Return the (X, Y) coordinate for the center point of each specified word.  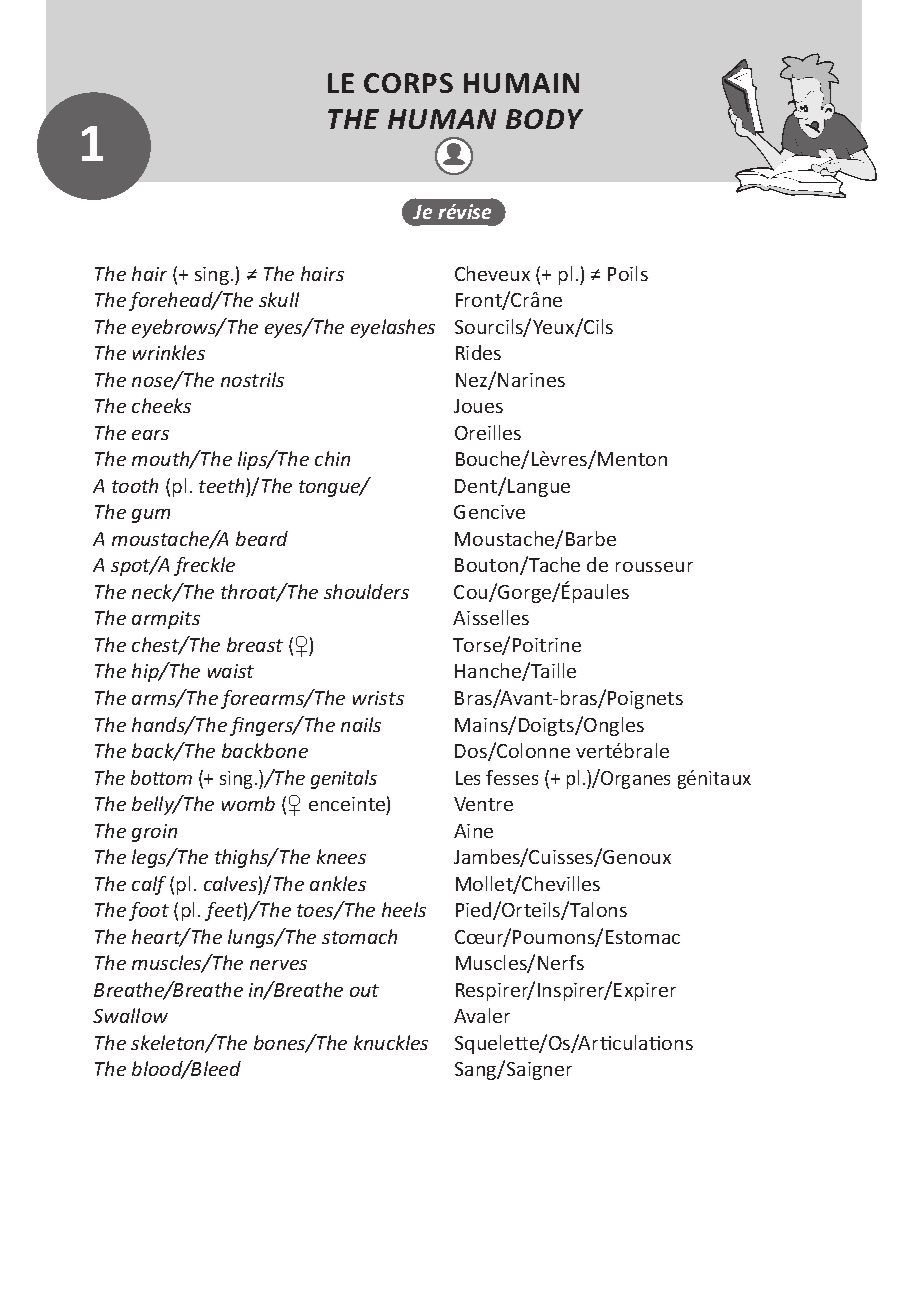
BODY (544, 119)
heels (404, 909)
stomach (359, 936)
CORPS (408, 83)
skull (279, 299)
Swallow (130, 1015)
